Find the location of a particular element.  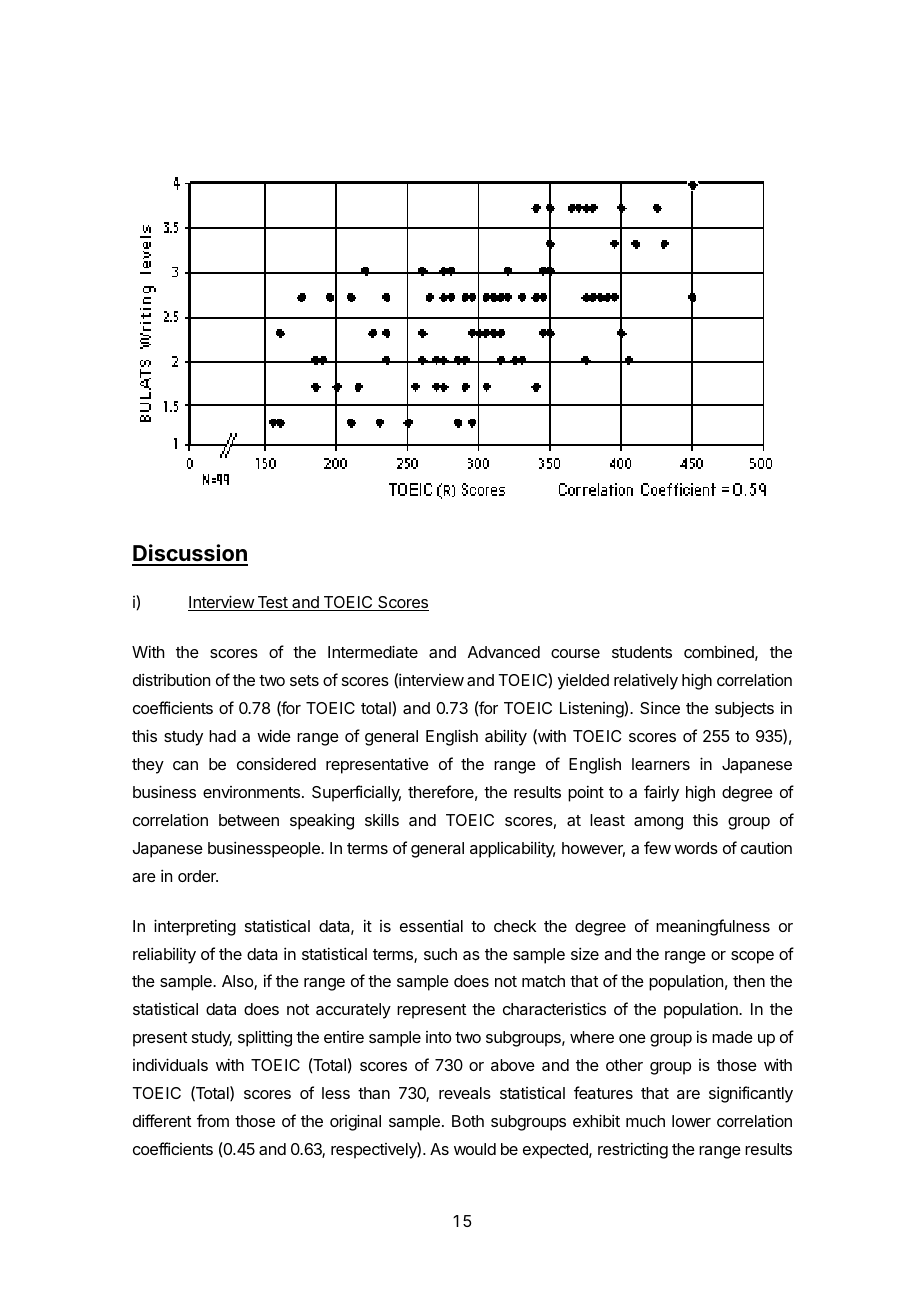

students is located at coordinates (642, 652).
